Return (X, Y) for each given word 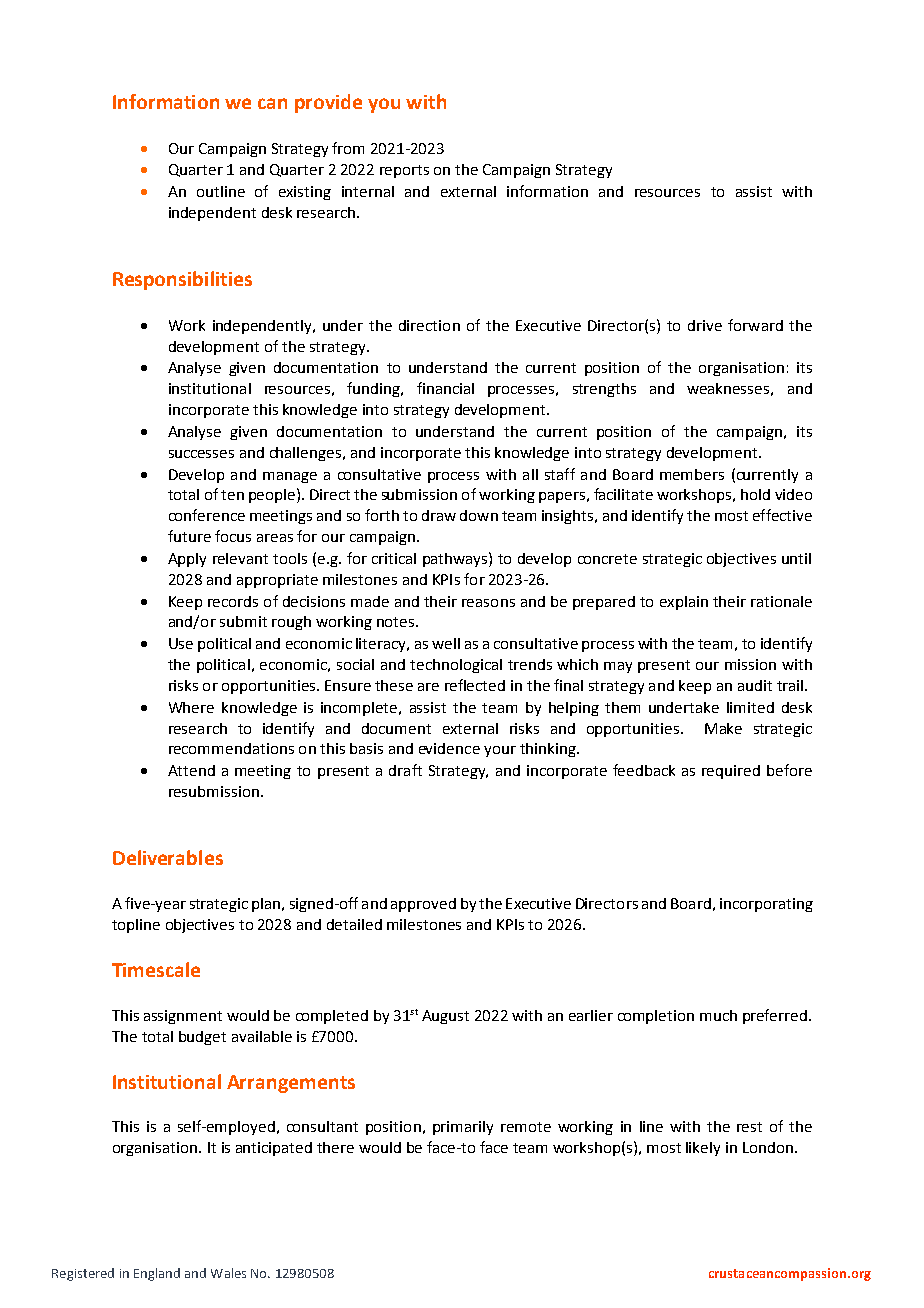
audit (755, 685)
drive (705, 325)
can (272, 103)
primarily (463, 1128)
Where (191, 707)
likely (703, 1149)
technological (456, 666)
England (157, 1274)
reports (404, 171)
